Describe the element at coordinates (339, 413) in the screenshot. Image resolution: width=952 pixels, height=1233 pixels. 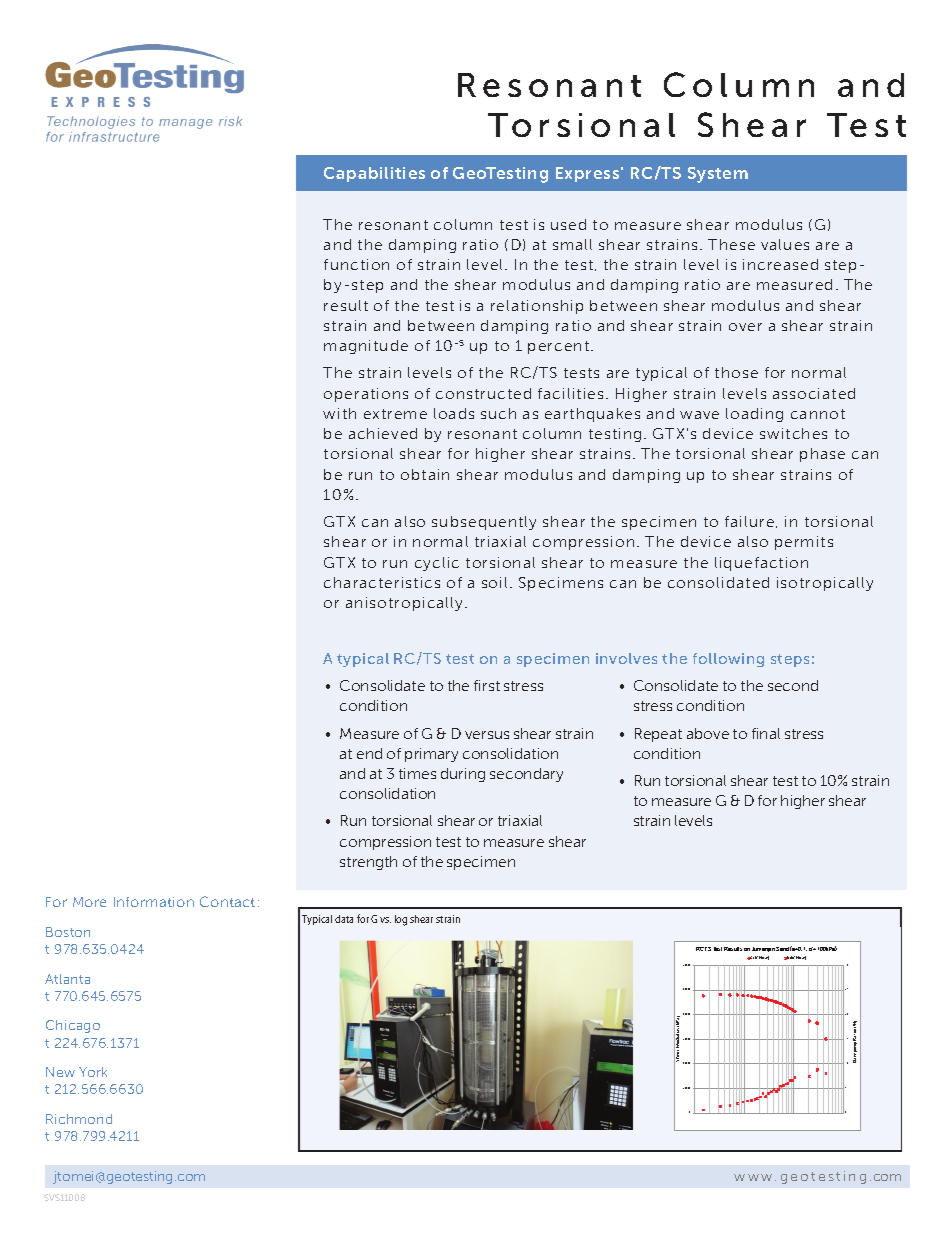
I see `with` at that location.
